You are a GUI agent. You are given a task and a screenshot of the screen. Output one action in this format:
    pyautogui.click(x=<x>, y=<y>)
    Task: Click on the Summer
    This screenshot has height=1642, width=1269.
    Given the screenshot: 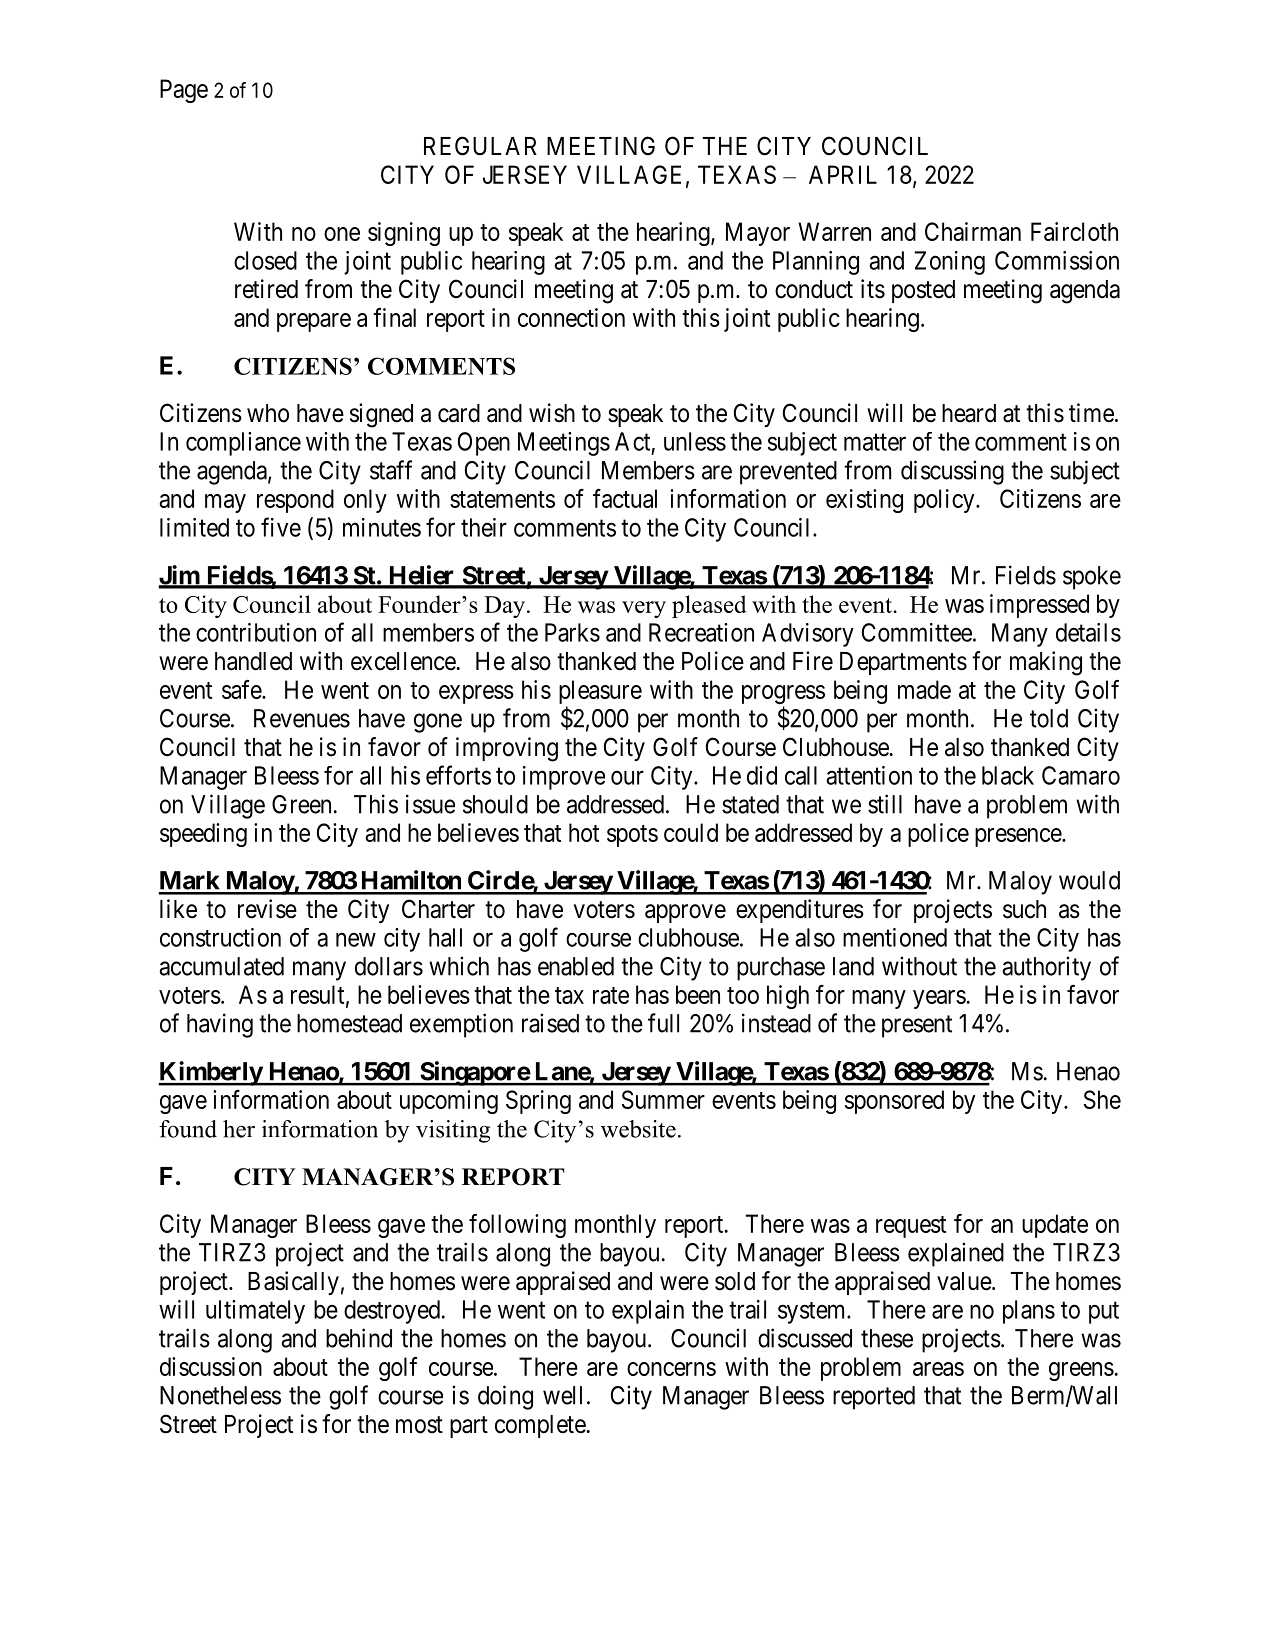 What is the action you would take?
    pyautogui.click(x=663, y=1099)
